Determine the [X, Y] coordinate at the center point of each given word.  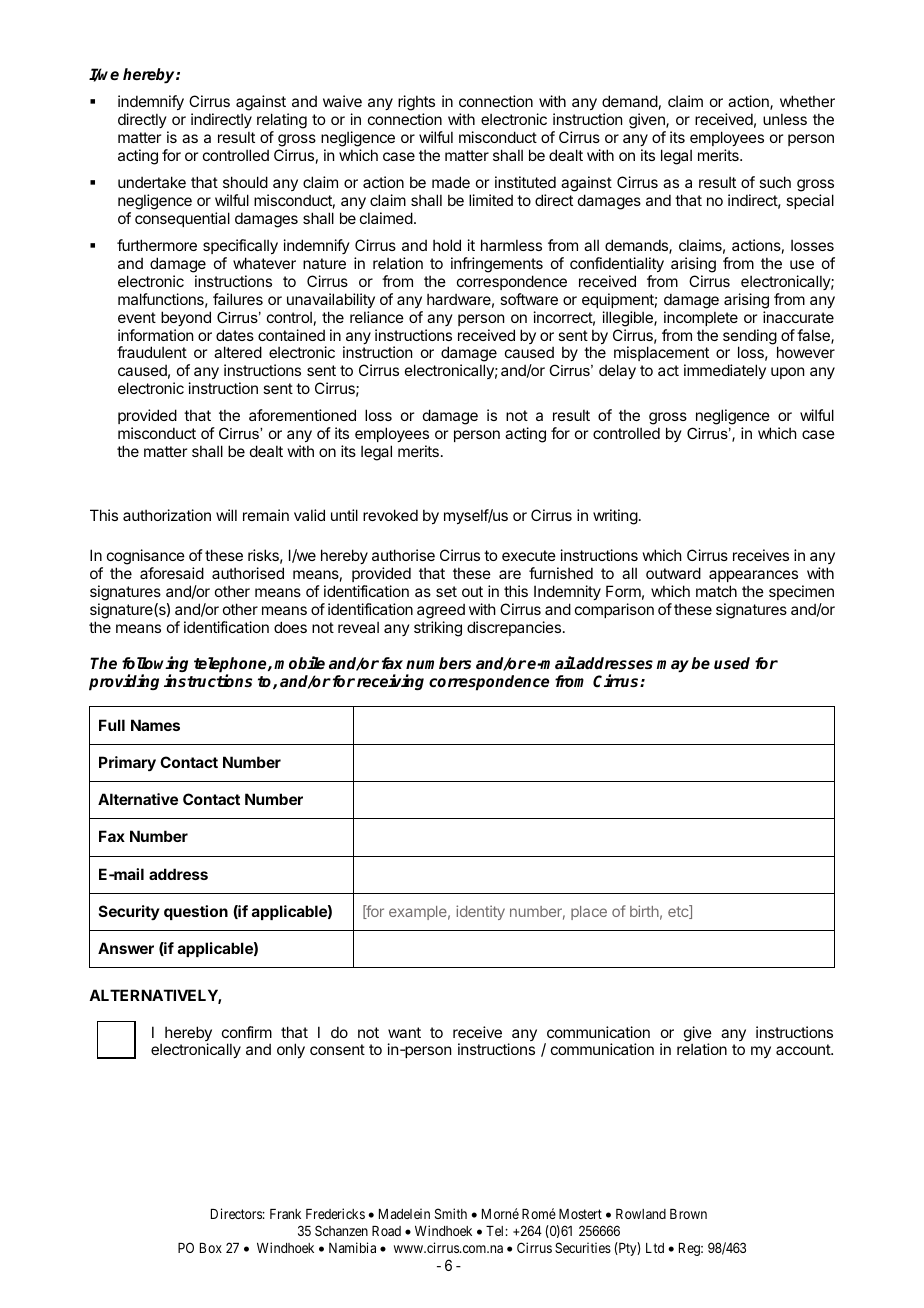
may [673, 666]
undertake [152, 182]
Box [211, 1248]
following [155, 665]
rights [416, 104]
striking [438, 629]
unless [785, 119]
